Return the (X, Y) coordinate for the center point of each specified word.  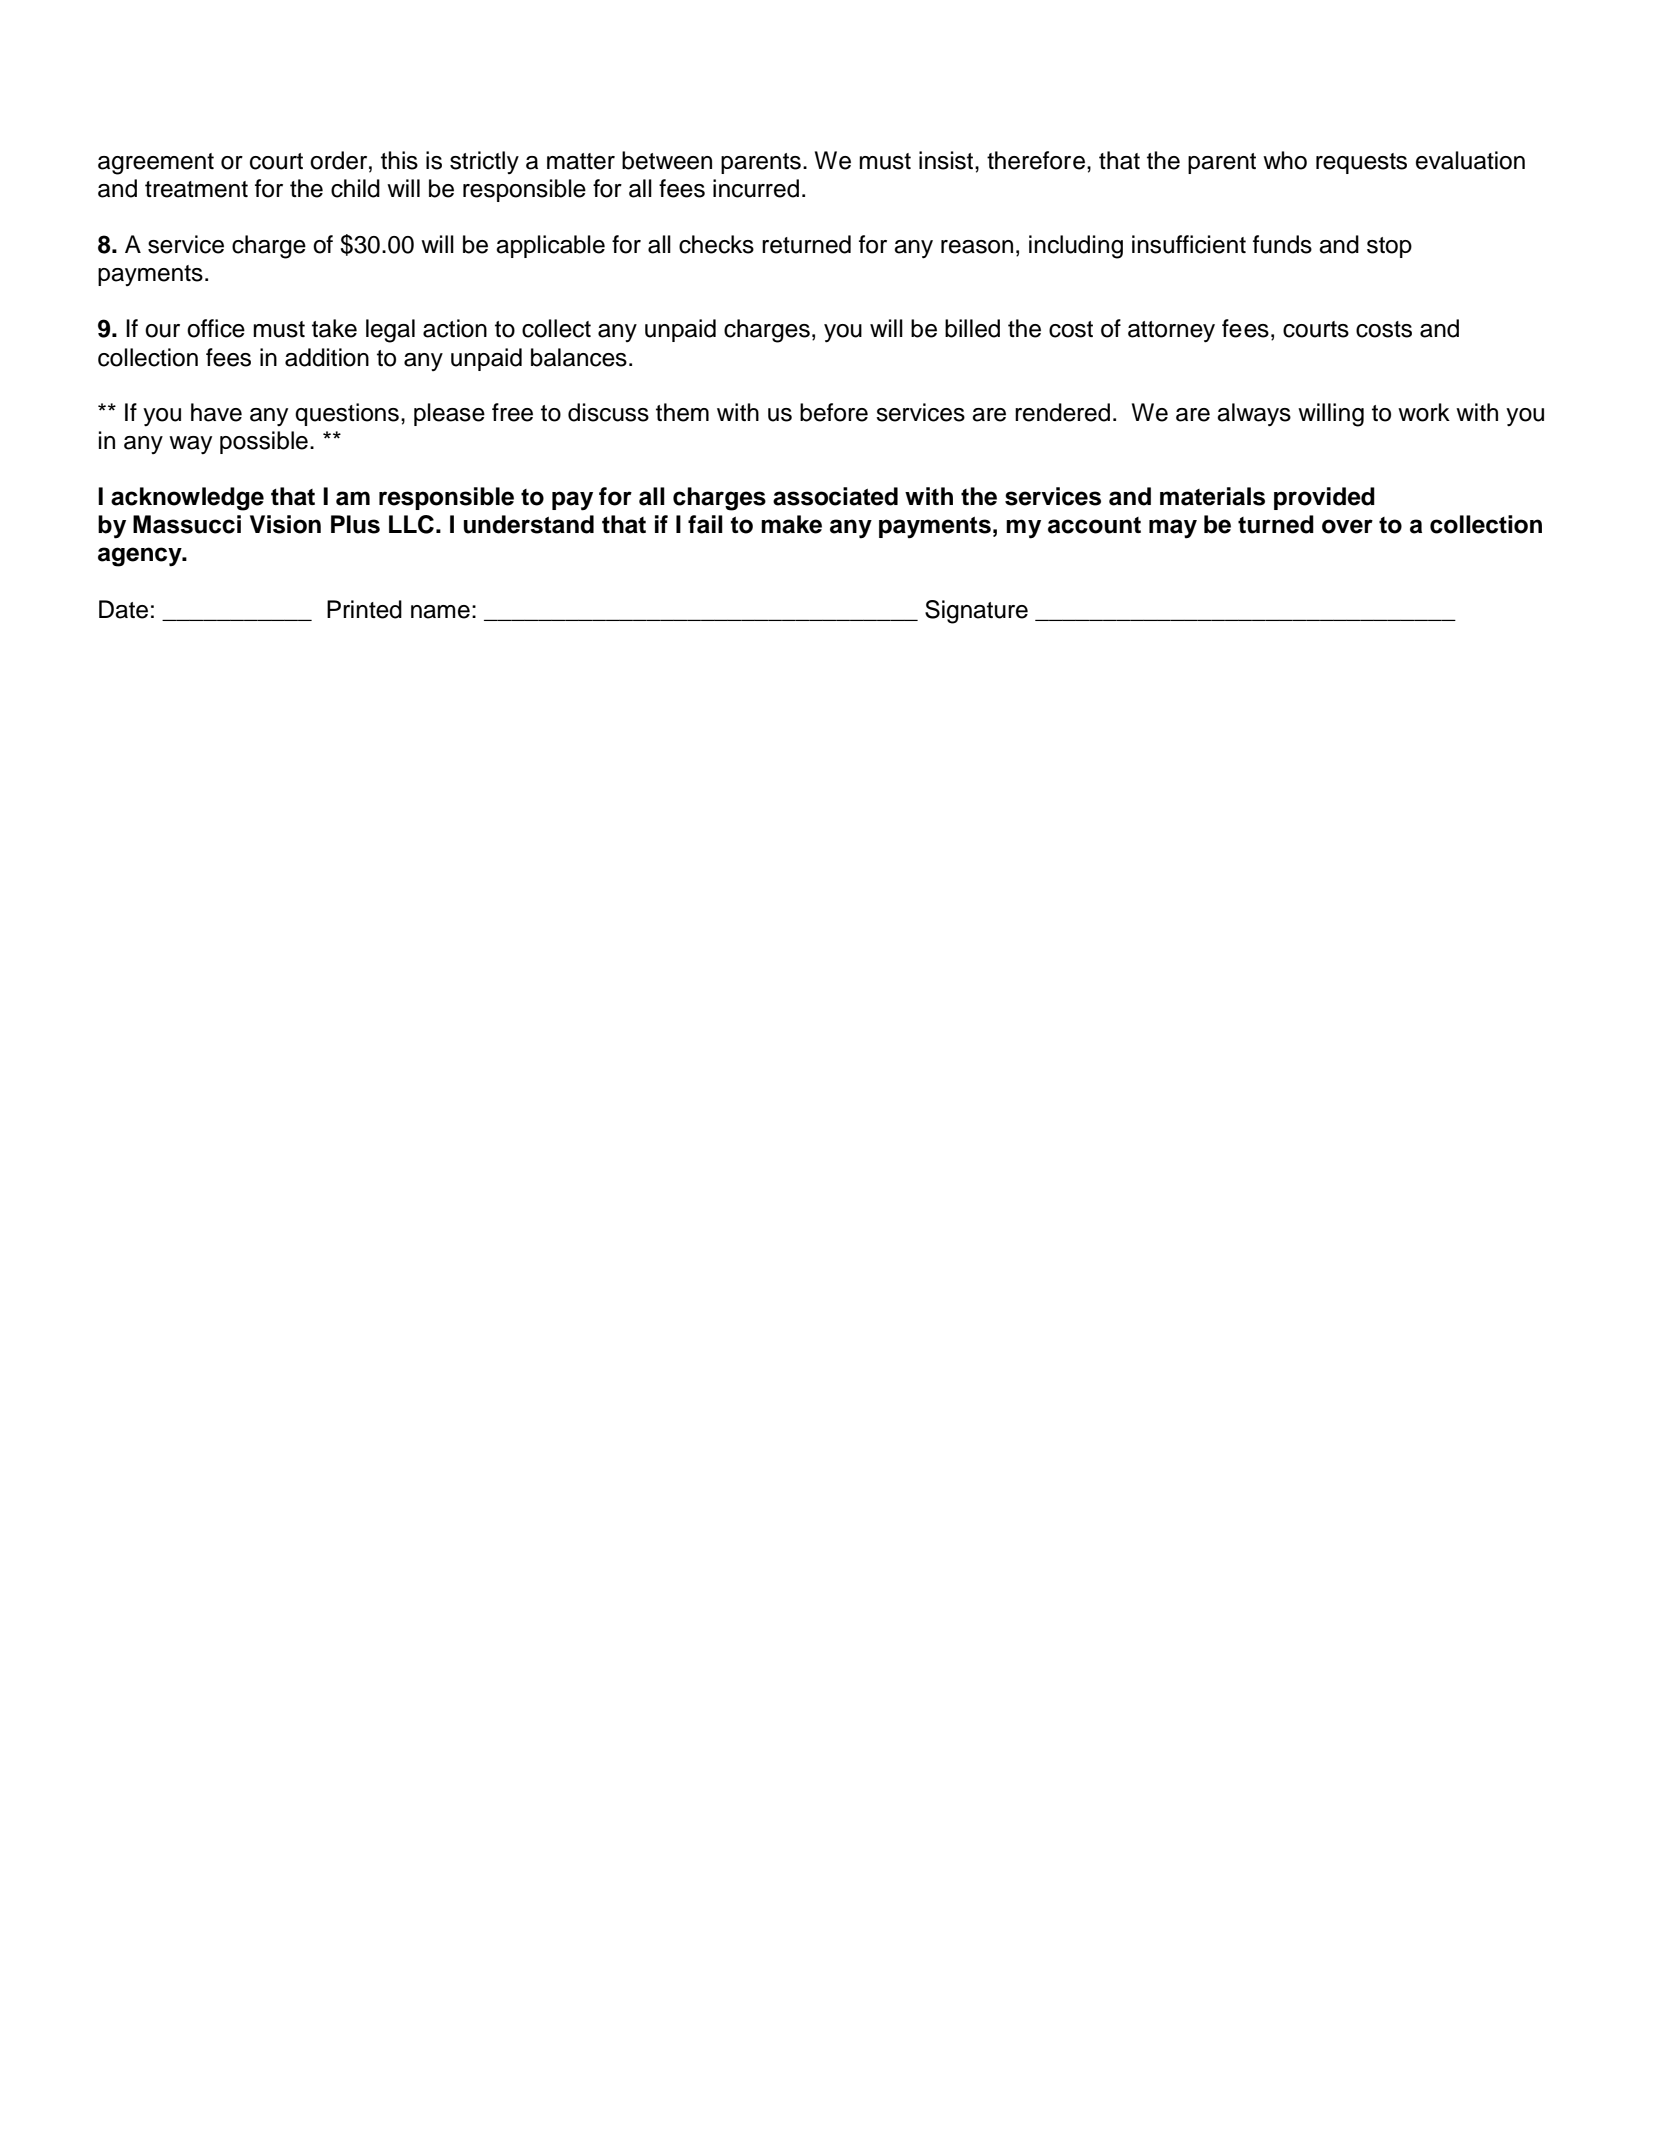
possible (264, 442)
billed (972, 328)
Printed (364, 609)
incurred (756, 188)
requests (1361, 163)
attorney (1171, 332)
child (355, 188)
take (334, 328)
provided (1324, 498)
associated (835, 496)
